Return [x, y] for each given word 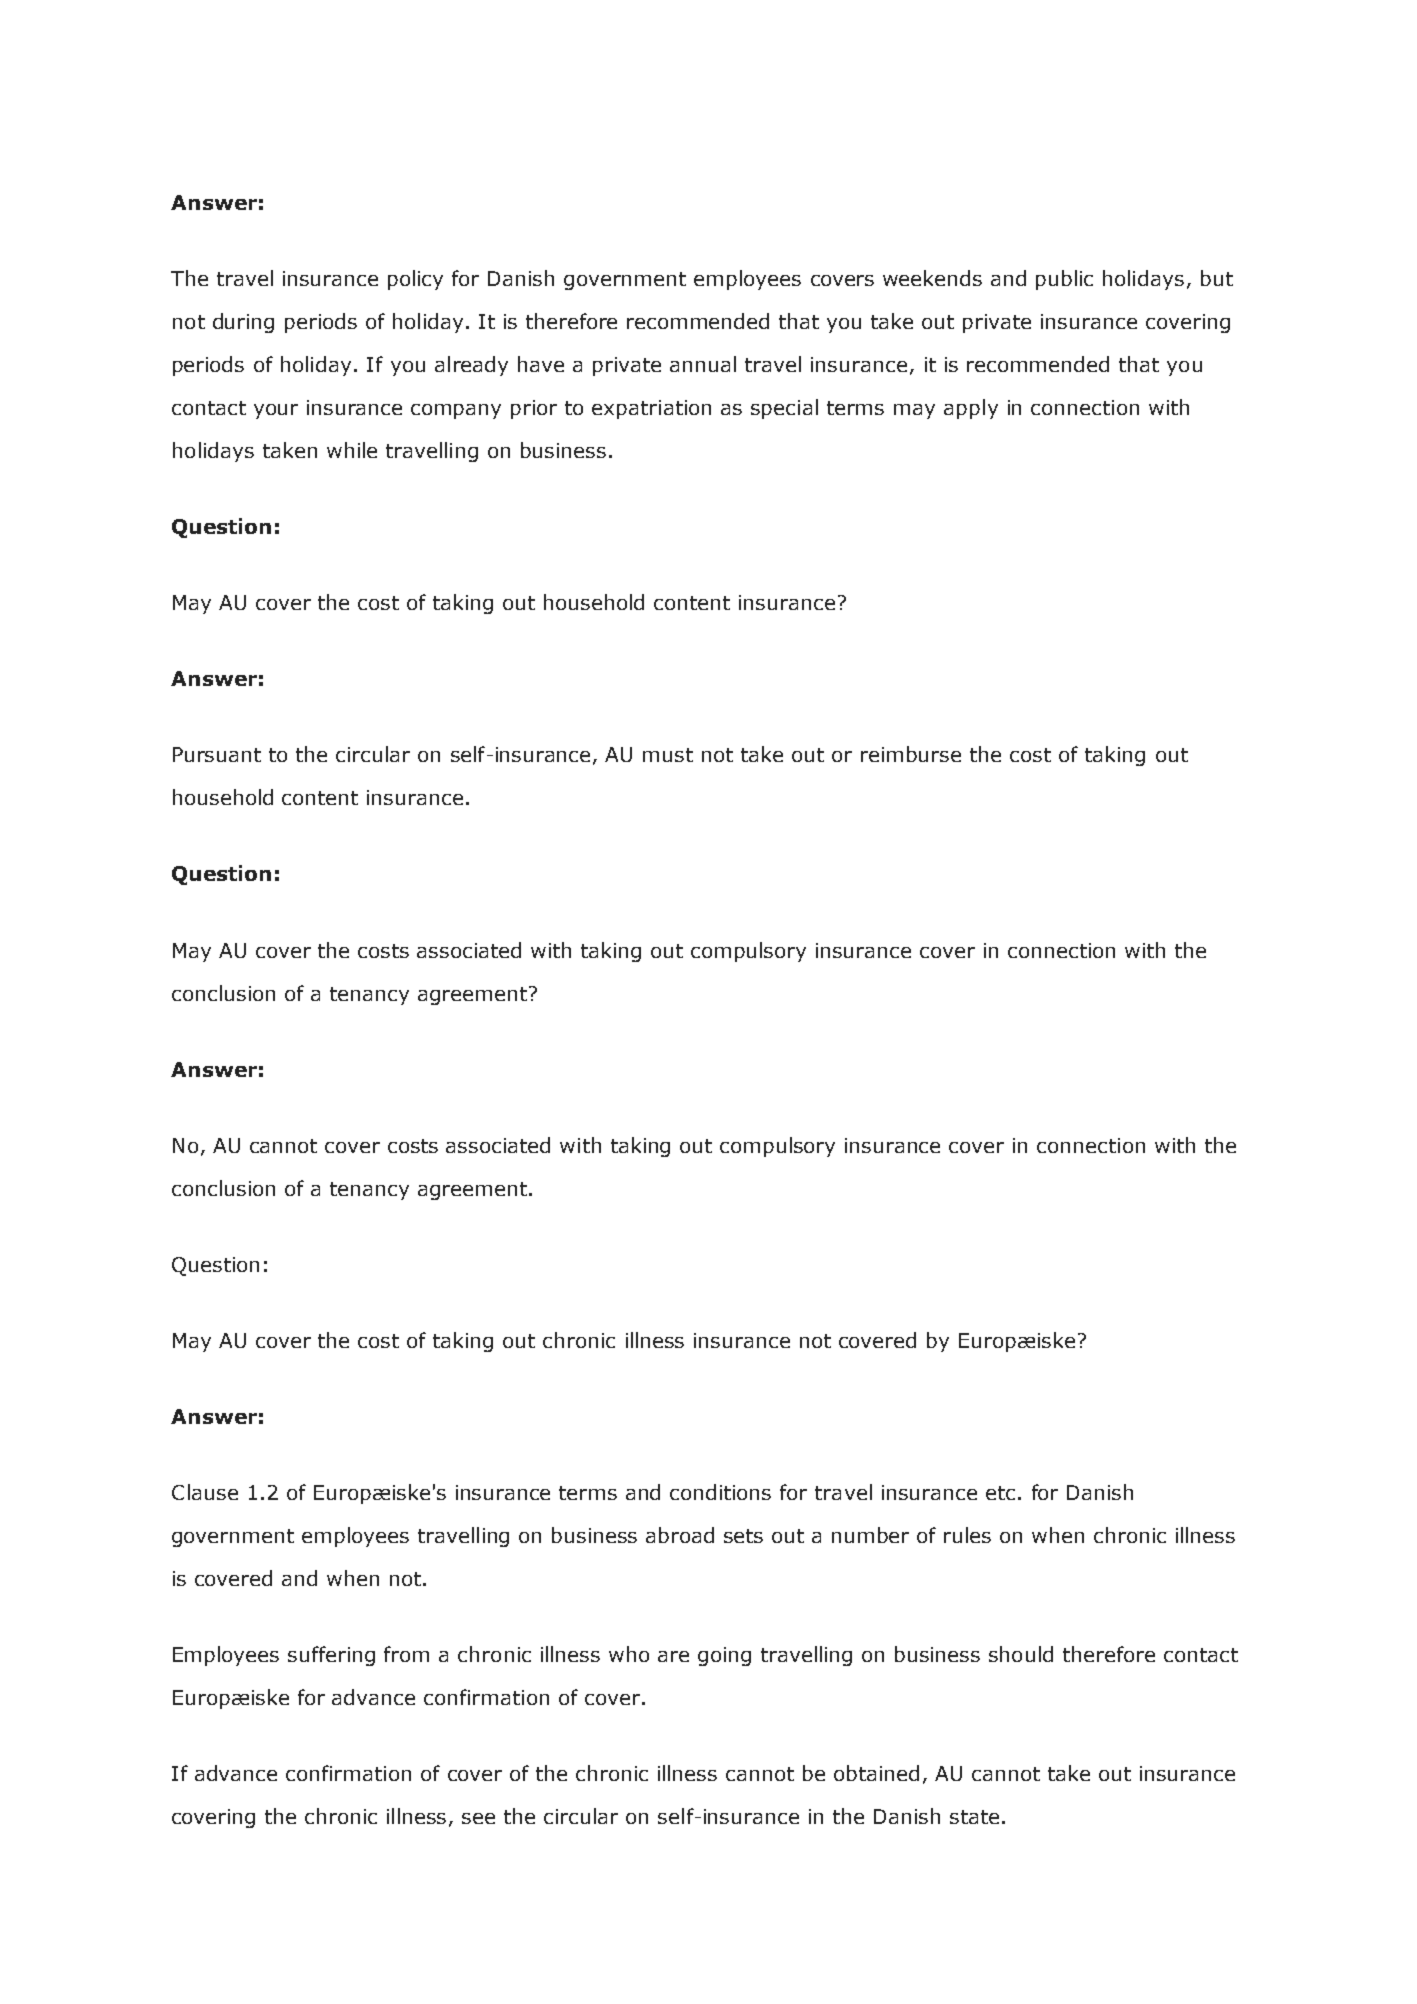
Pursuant [217, 754]
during [243, 323]
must [668, 755]
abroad [680, 1535]
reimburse [911, 754]
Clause [205, 1492]
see [478, 1818]
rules [967, 1535]
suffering [331, 1656]
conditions [720, 1492]
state [974, 1817]
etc [1000, 1493]
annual [703, 364]
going [724, 1656]
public [1064, 280]
